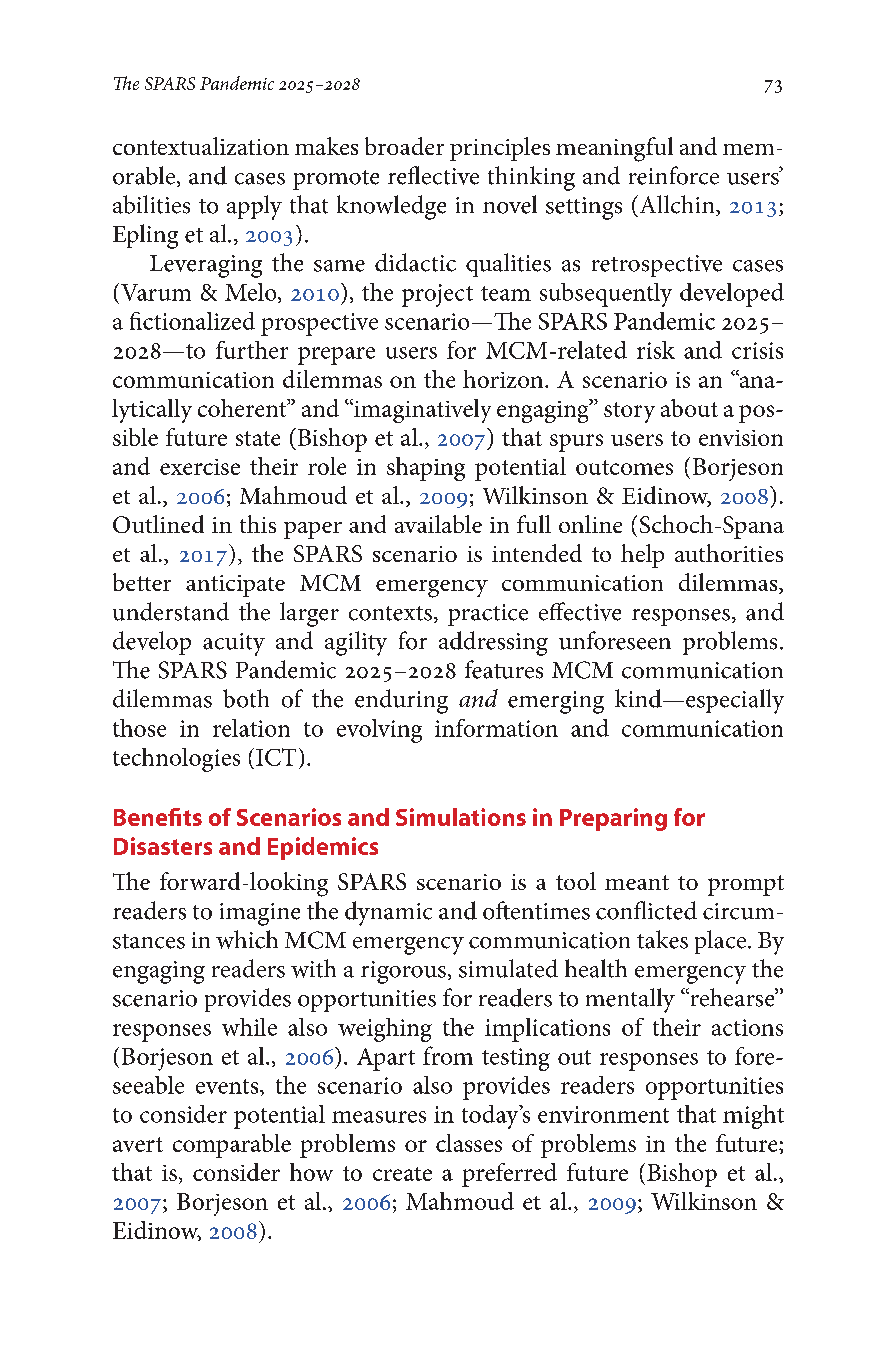 The image size is (896, 1345). I want to click on reinforce, so click(674, 175).
